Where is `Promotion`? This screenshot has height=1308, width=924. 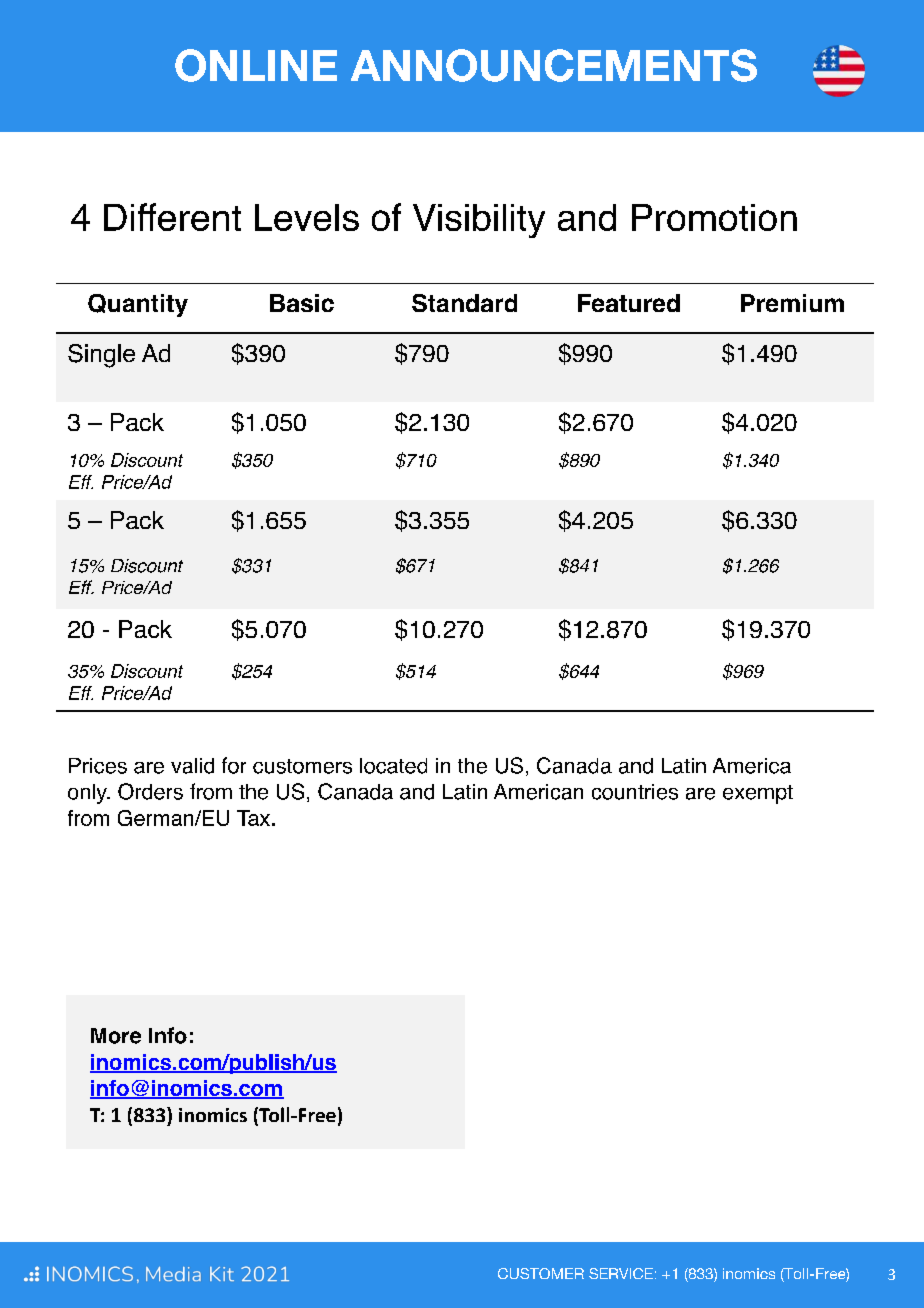 Promotion is located at coordinates (714, 217).
